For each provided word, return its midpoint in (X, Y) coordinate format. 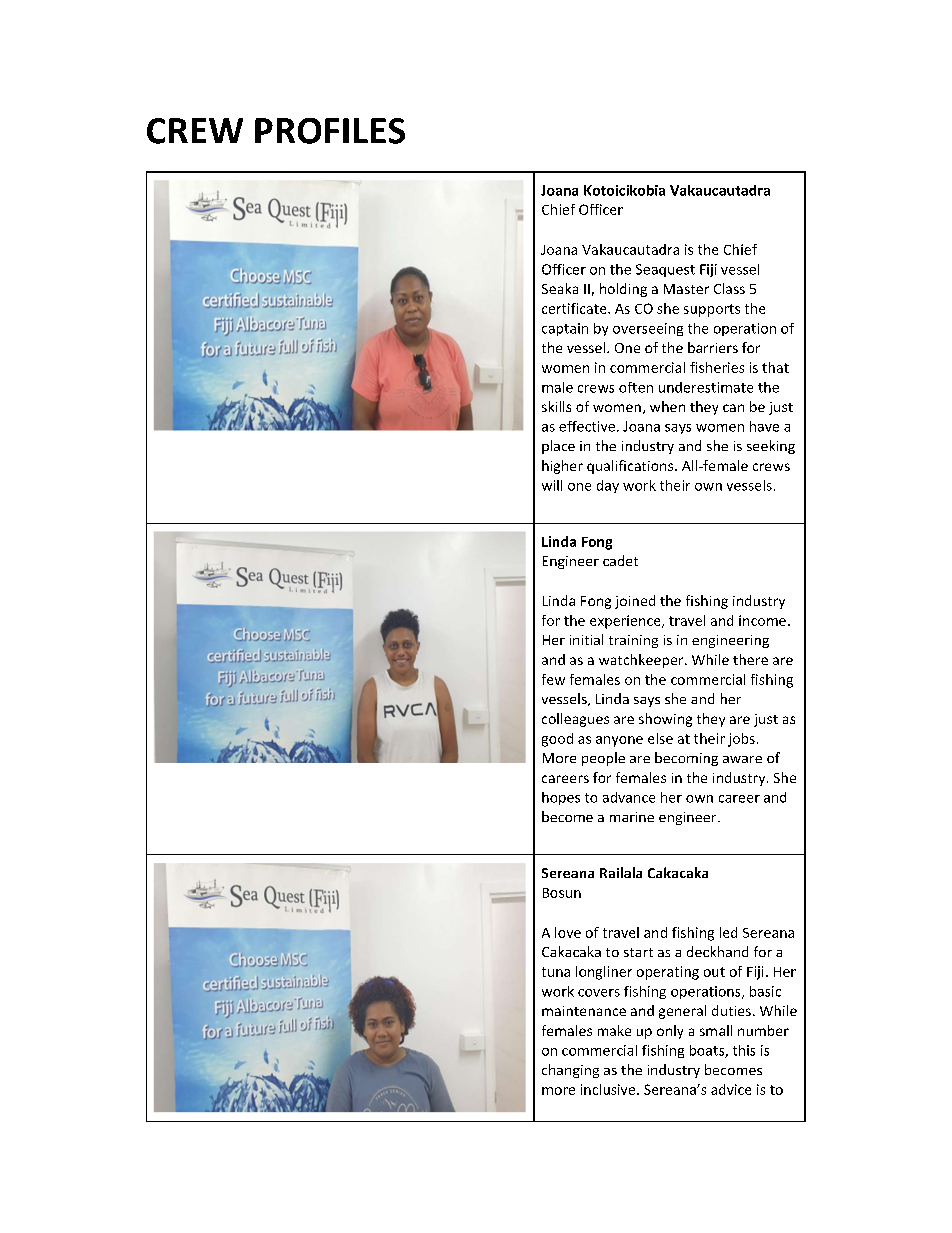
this (744, 1050)
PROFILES (330, 131)
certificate (575, 308)
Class (729, 288)
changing (570, 1071)
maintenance (584, 1011)
